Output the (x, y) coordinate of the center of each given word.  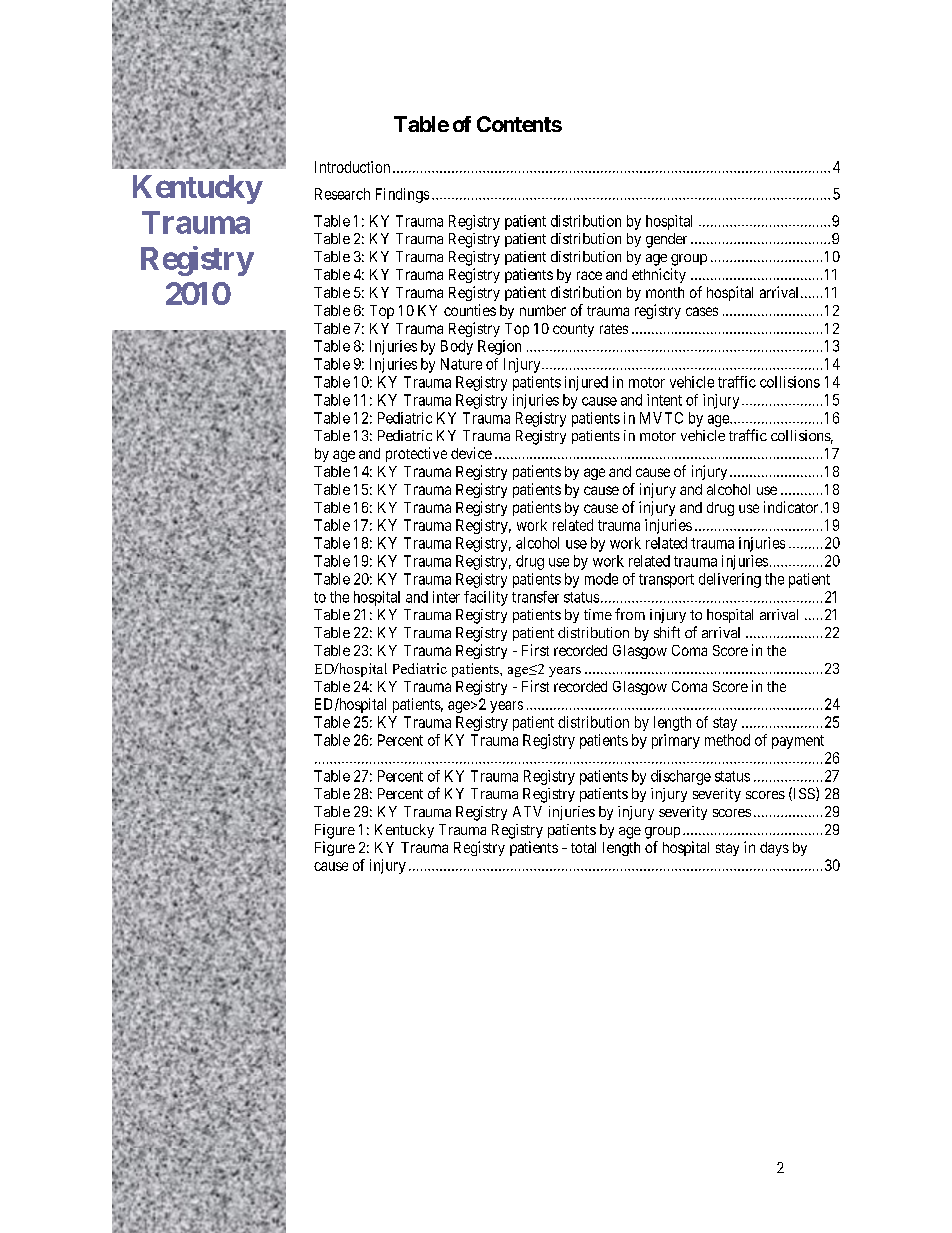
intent (664, 400)
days (774, 849)
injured (586, 383)
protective (416, 454)
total (583, 847)
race (589, 275)
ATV (527, 811)
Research (342, 194)
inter (446, 597)
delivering (730, 580)
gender (666, 240)
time (598, 614)
